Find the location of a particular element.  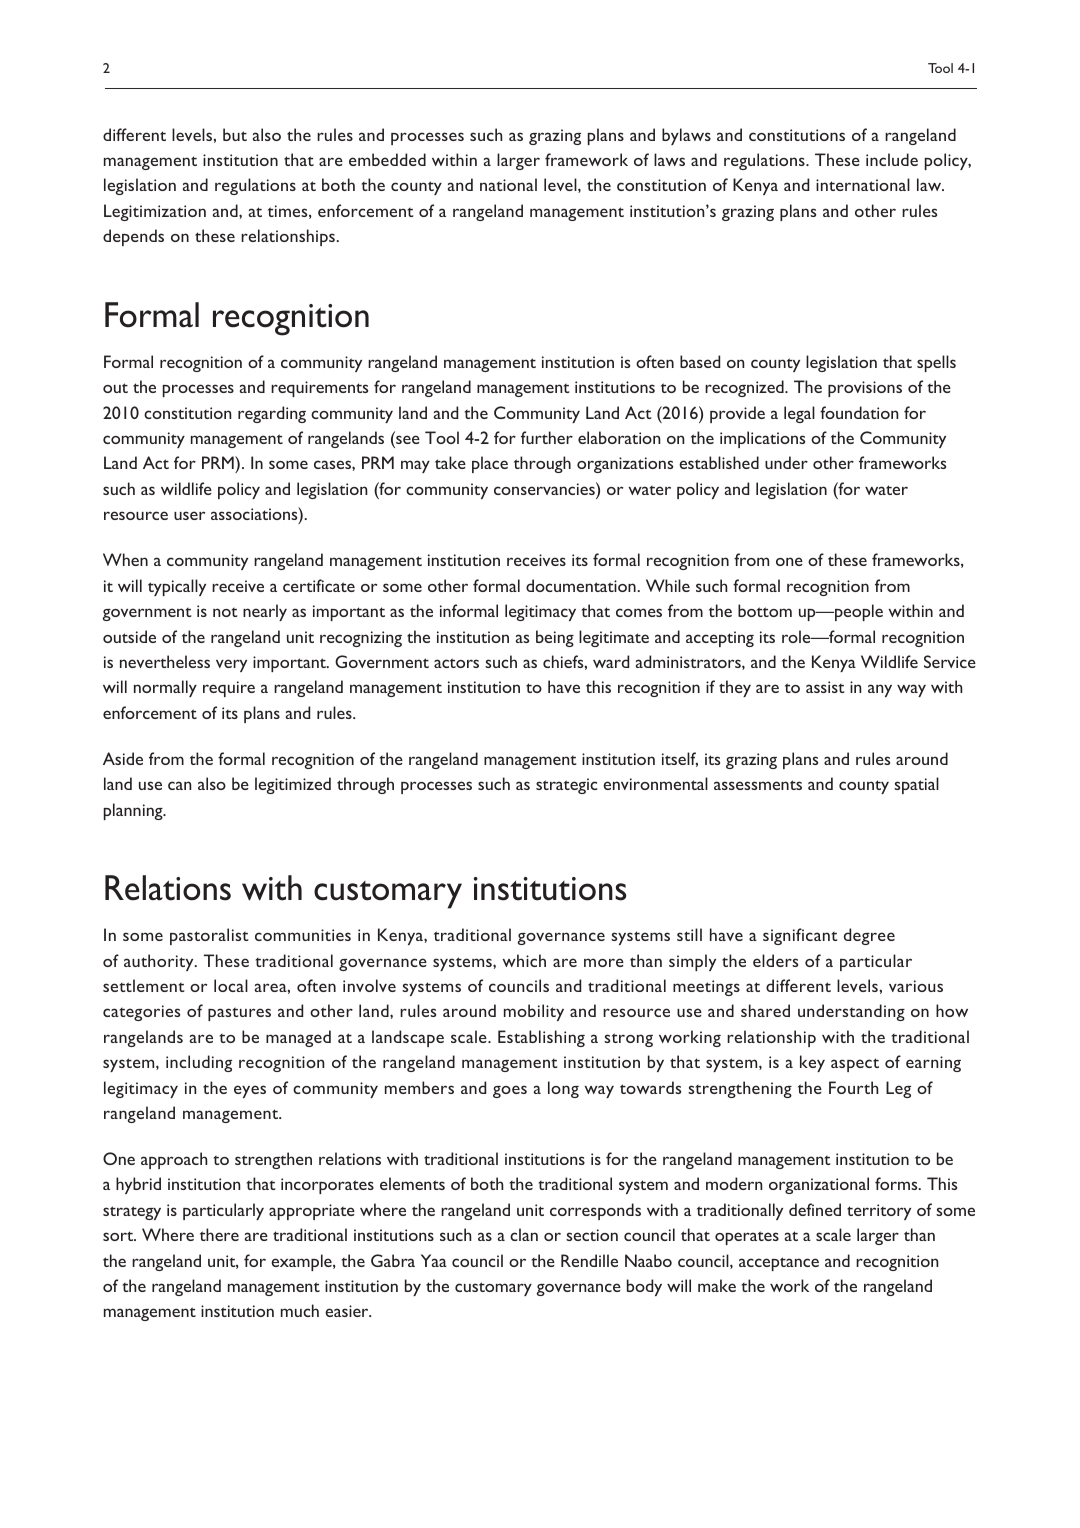

include is located at coordinates (892, 159).
